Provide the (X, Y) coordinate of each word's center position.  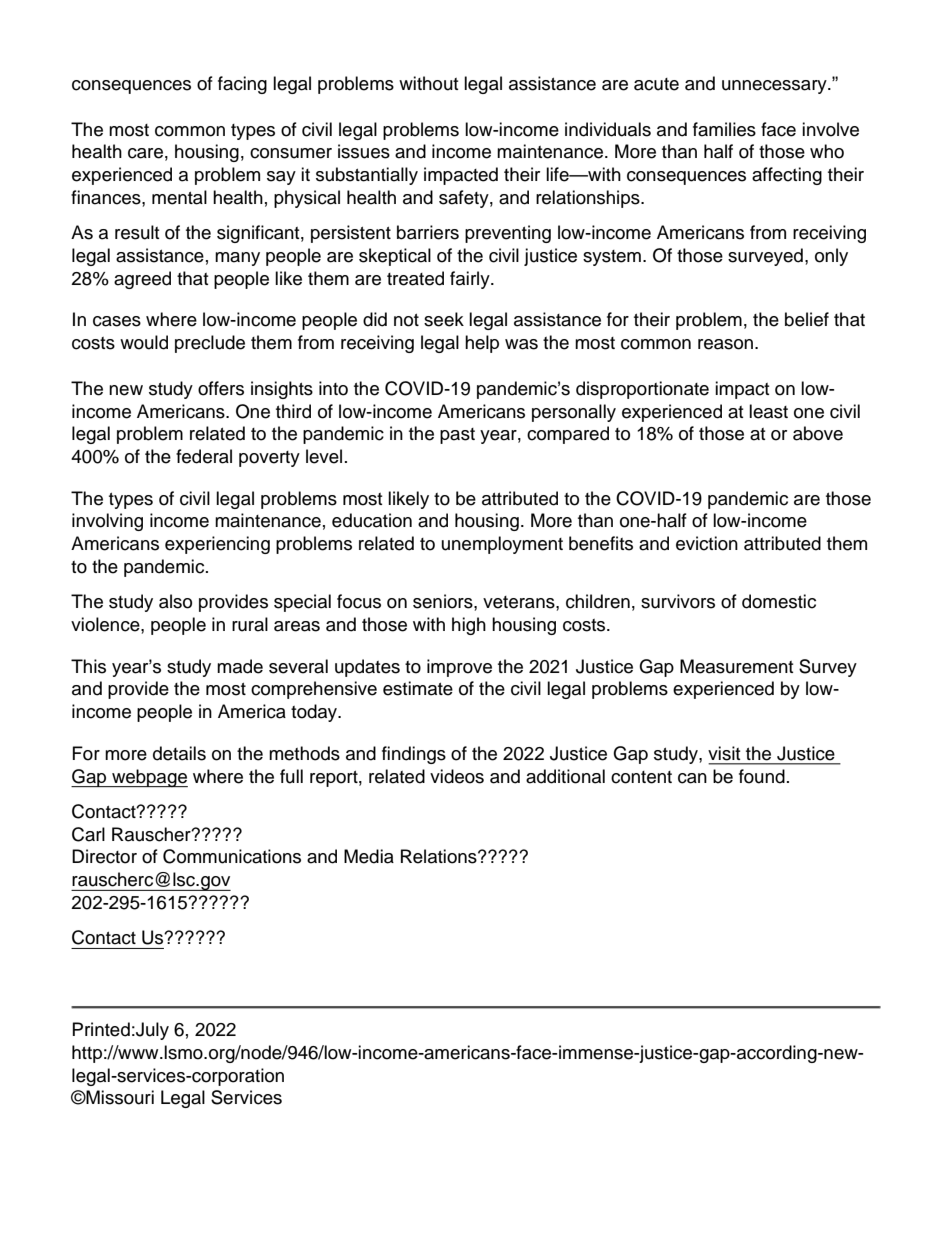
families (724, 129)
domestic (779, 601)
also (175, 601)
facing (242, 85)
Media (369, 856)
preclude (210, 344)
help (482, 344)
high (469, 626)
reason (725, 344)
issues (364, 151)
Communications (232, 856)
